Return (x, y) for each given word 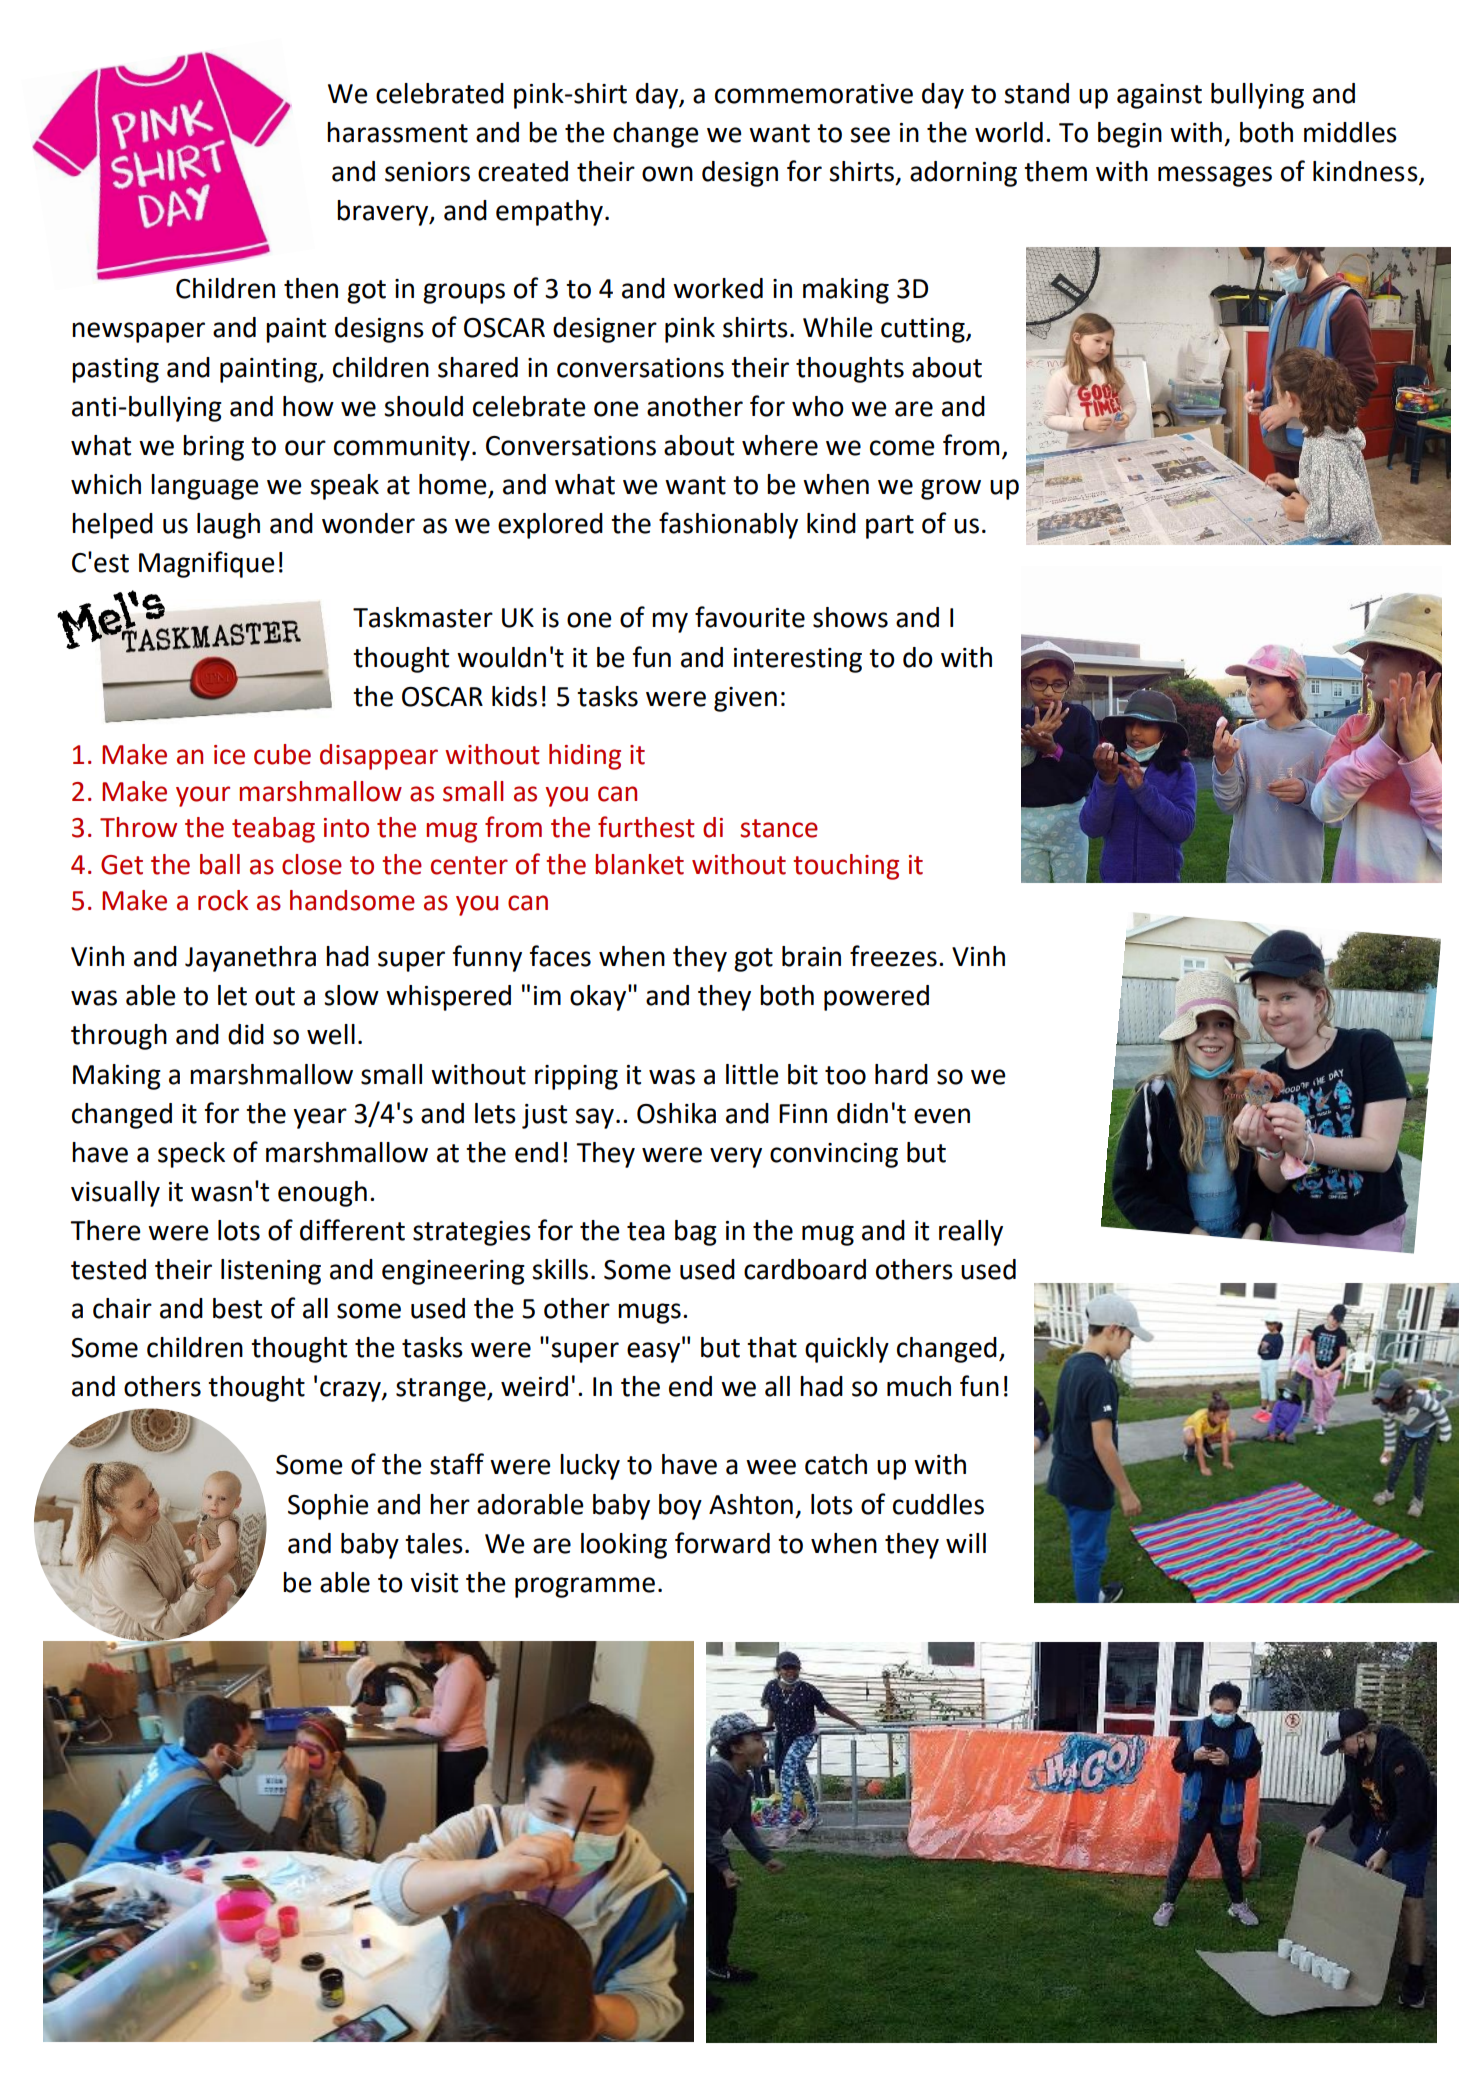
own (667, 174)
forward (722, 1543)
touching (846, 867)
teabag (273, 830)
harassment (397, 132)
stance (779, 828)
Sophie (328, 1507)
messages (1215, 176)
